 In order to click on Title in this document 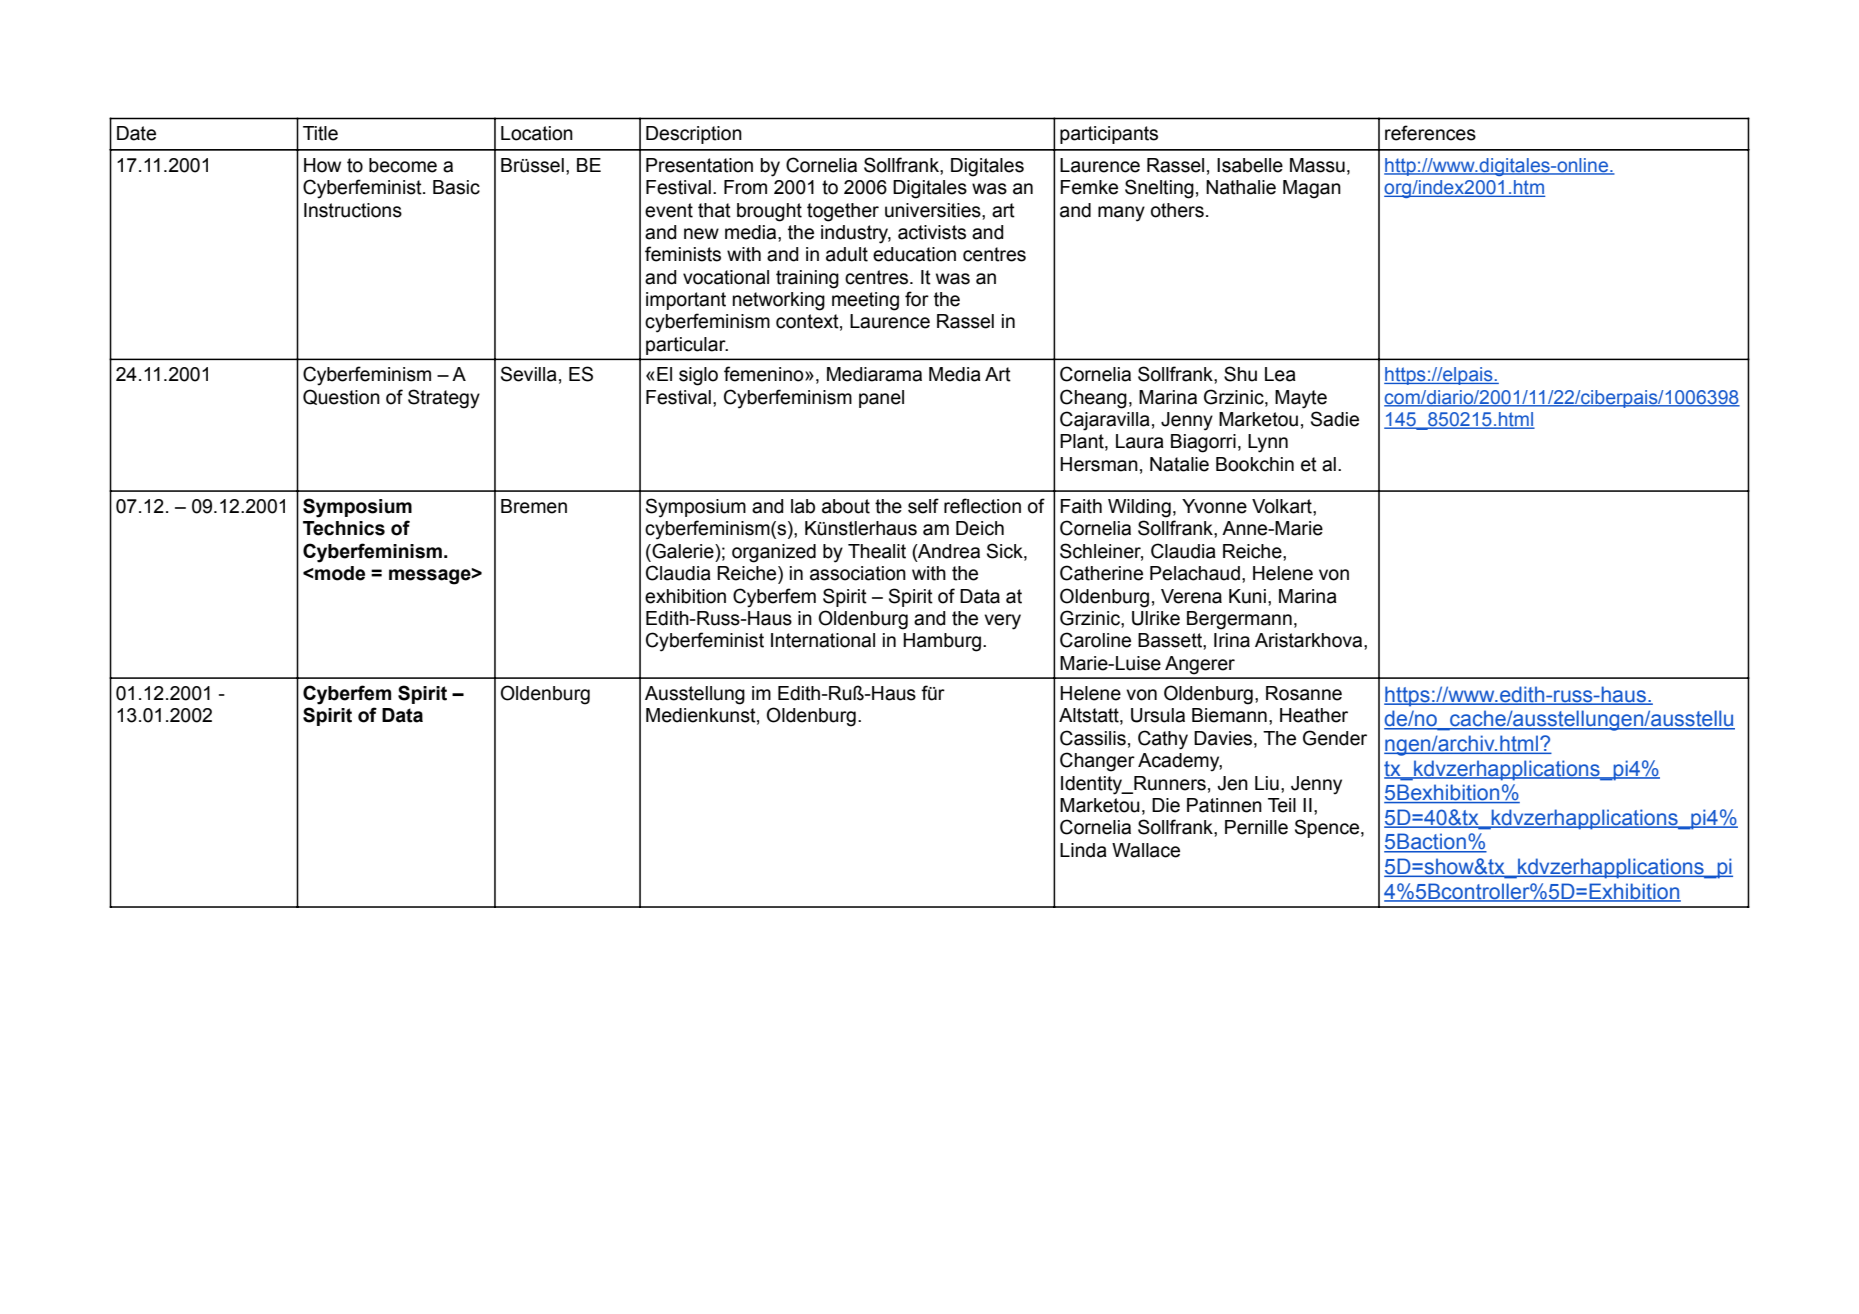, I will do `click(320, 133)`.
